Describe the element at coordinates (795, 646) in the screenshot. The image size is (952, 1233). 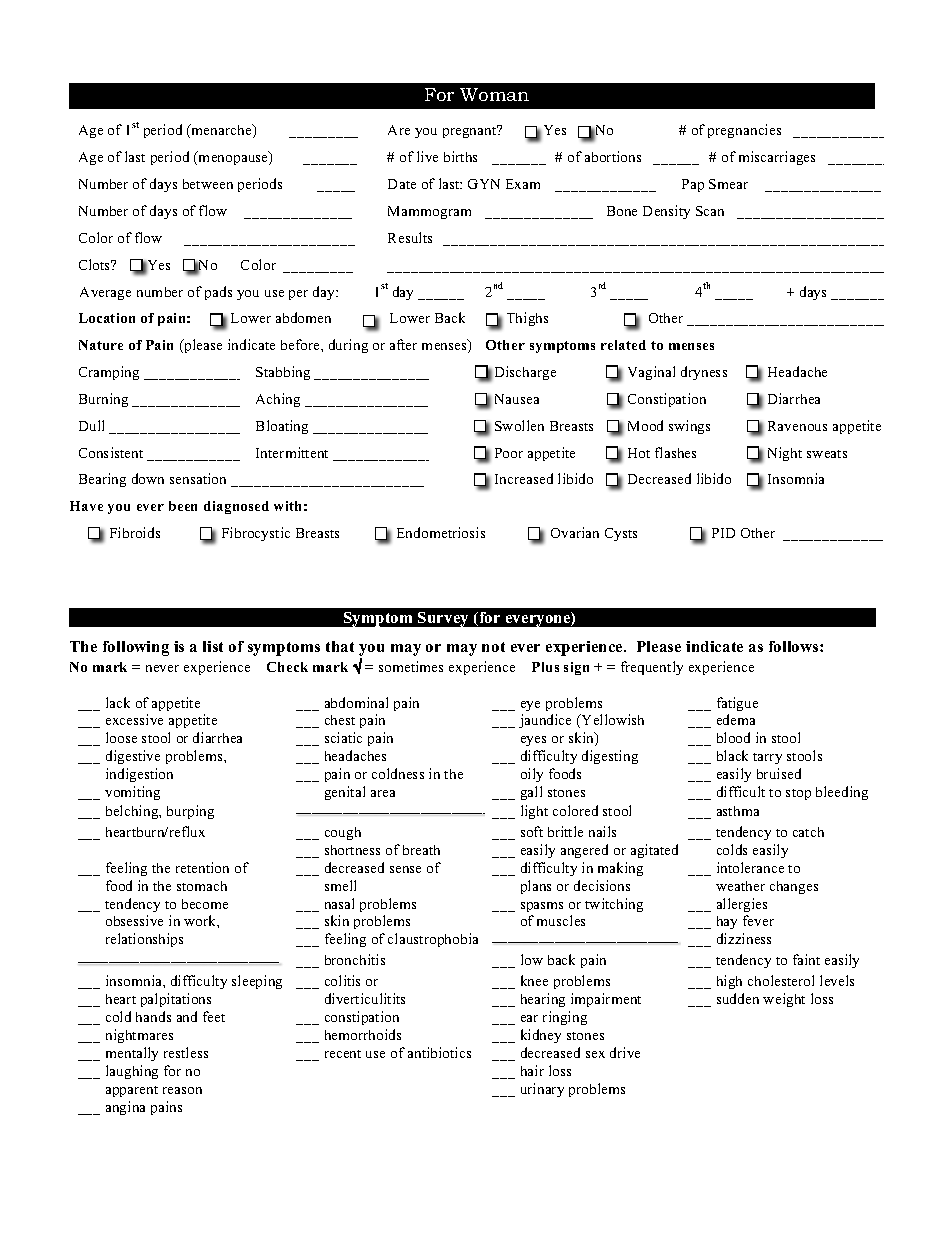
I see `follows` at that location.
